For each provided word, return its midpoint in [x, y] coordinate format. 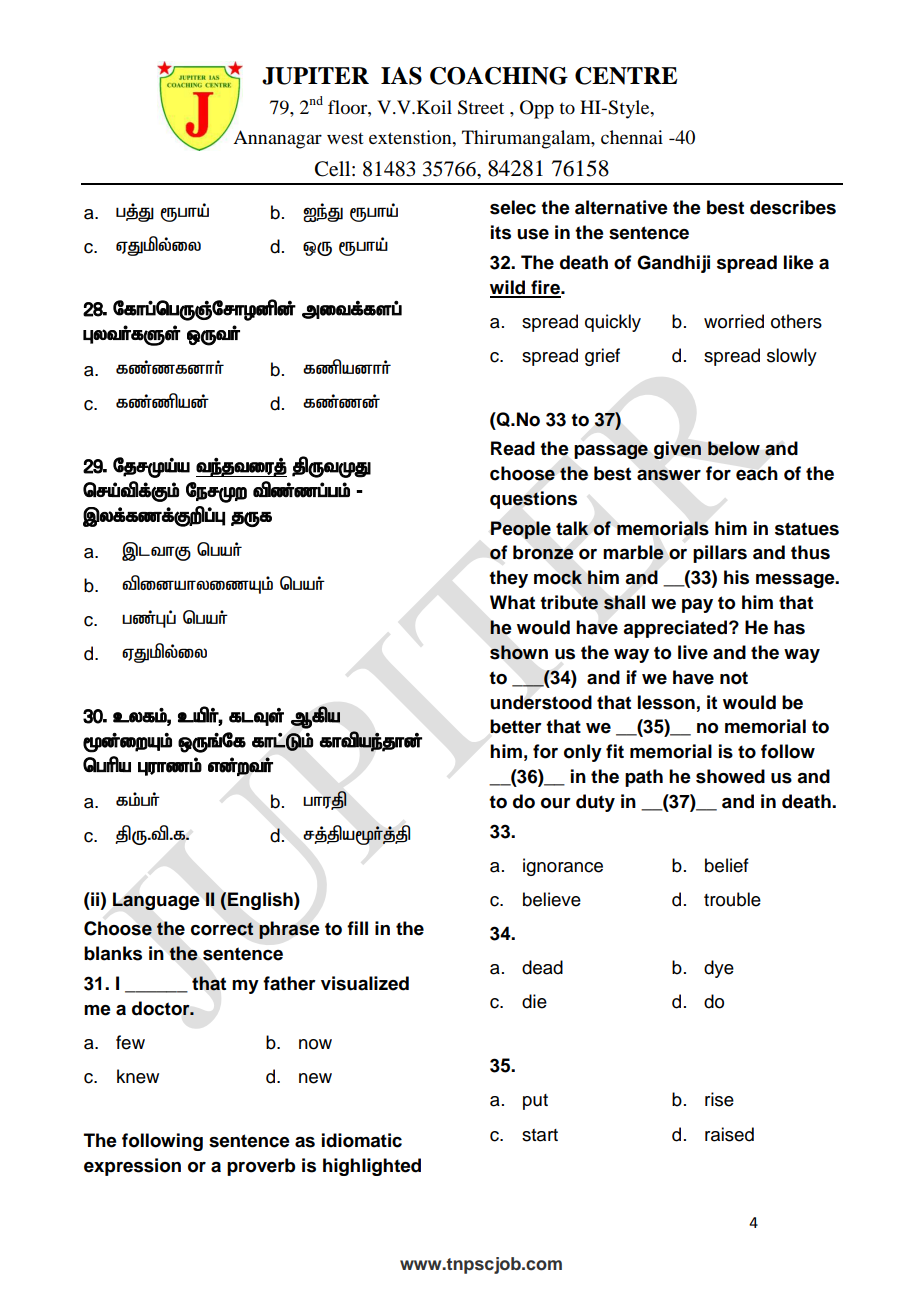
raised [729, 1134]
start [540, 1135]
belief [727, 865]
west [345, 138]
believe [552, 899]
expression [132, 1167]
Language [156, 901]
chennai [632, 137]
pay [697, 606]
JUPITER [315, 76]
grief [602, 357]
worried [734, 321]
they [508, 579]
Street [481, 107]
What [512, 602]
